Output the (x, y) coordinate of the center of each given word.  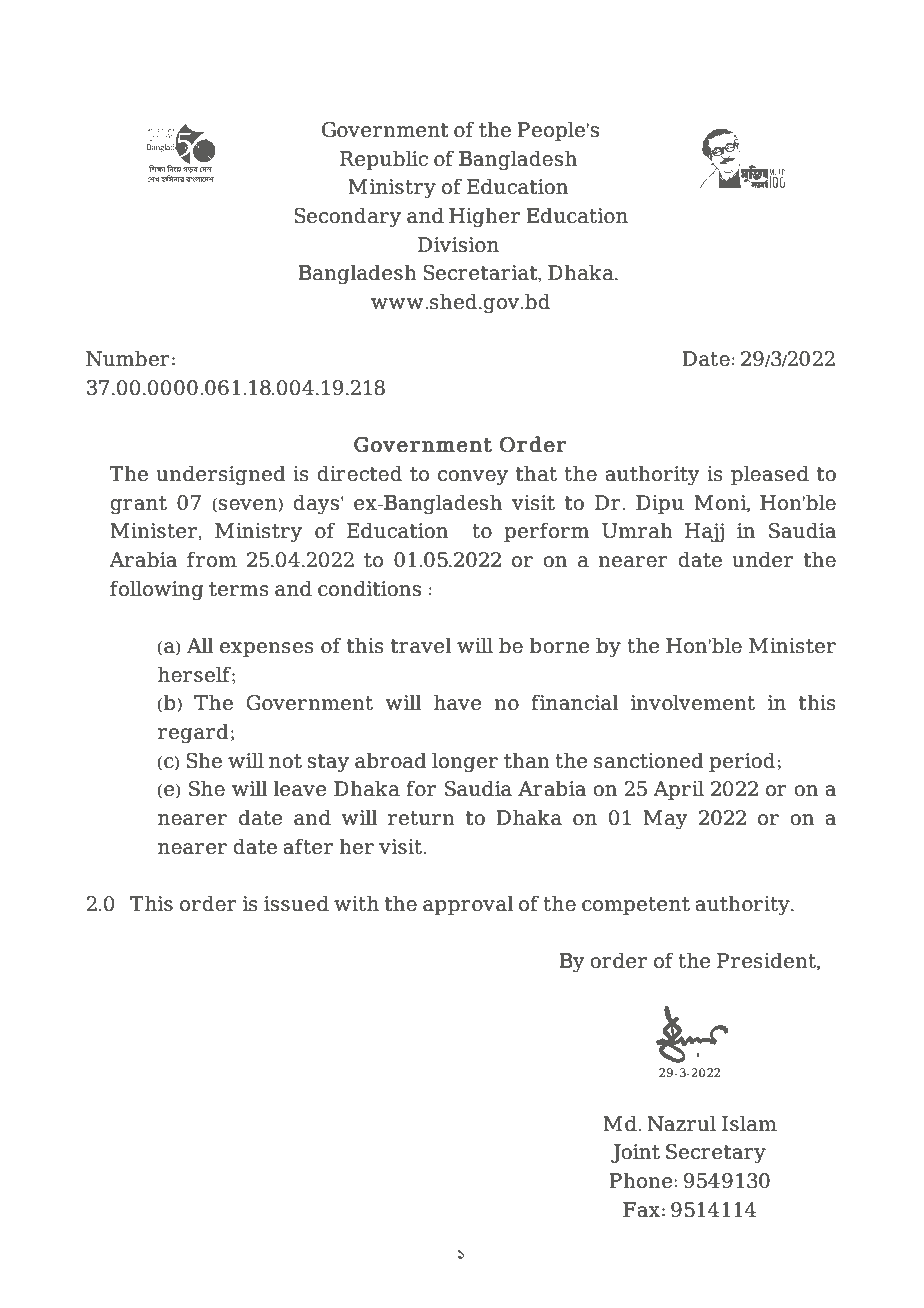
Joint (635, 1153)
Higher (484, 217)
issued (296, 903)
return (421, 818)
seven (248, 505)
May (665, 820)
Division (458, 244)
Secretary (716, 1154)
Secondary (347, 217)
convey (473, 478)
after (308, 846)
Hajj (704, 533)
